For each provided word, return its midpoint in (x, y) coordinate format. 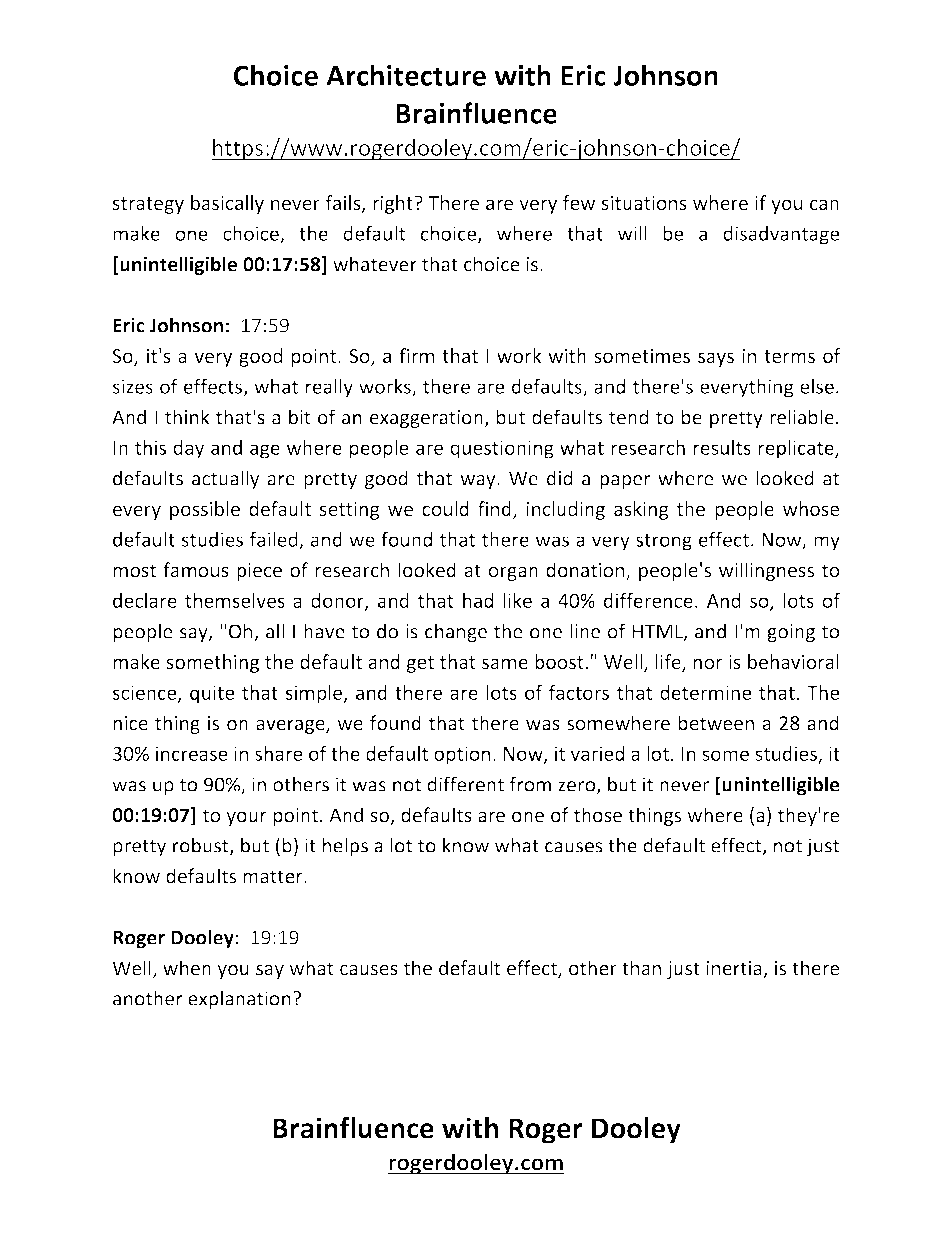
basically (227, 204)
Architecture (406, 75)
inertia (735, 969)
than (641, 968)
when (187, 968)
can (824, 204)
